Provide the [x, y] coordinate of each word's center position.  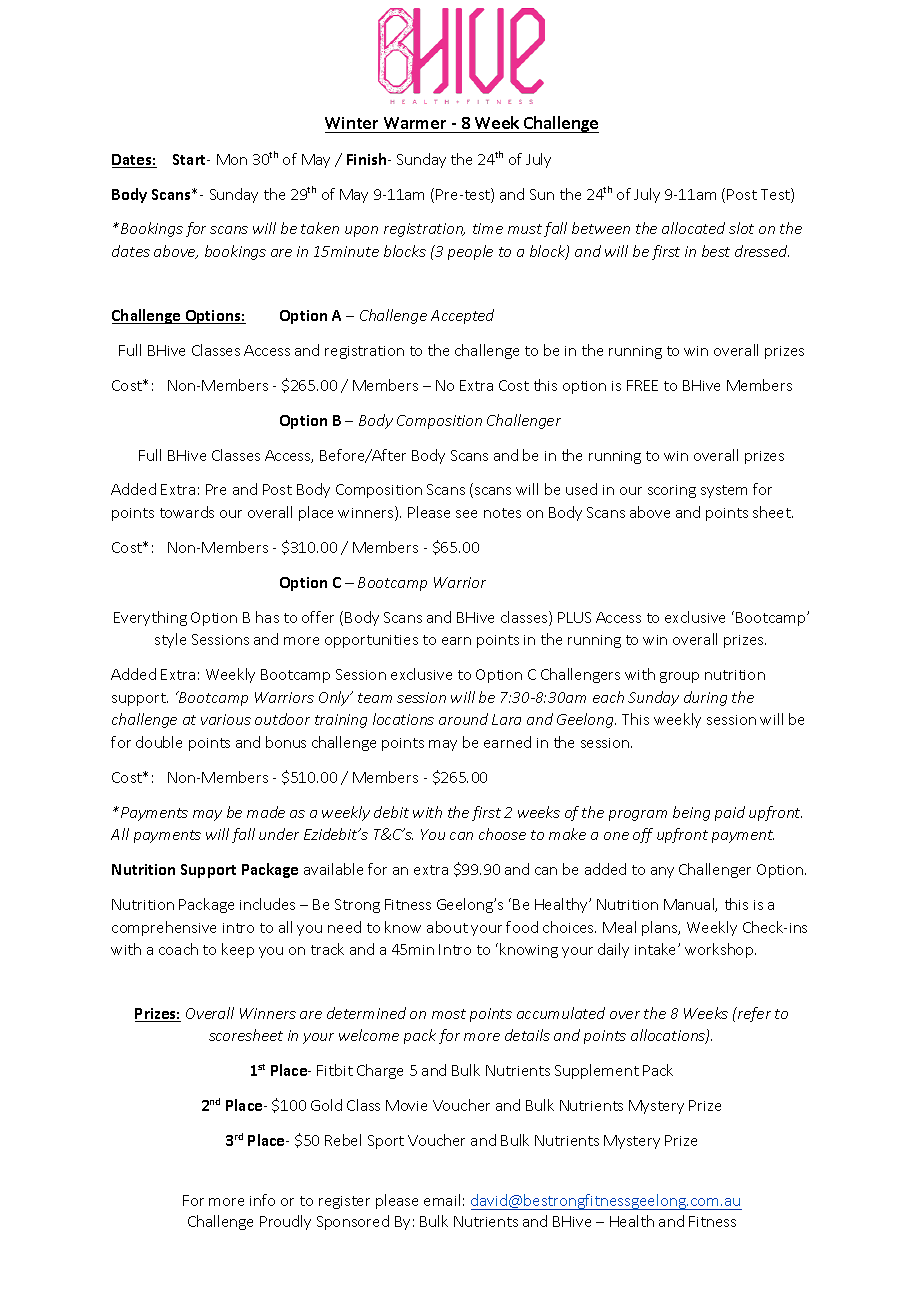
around [463, 719]
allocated [693, 228]
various [226, 719]
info [262, 1200]
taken [320, 228]
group [679, 677]
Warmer [415, 123]
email [442, 1200]
